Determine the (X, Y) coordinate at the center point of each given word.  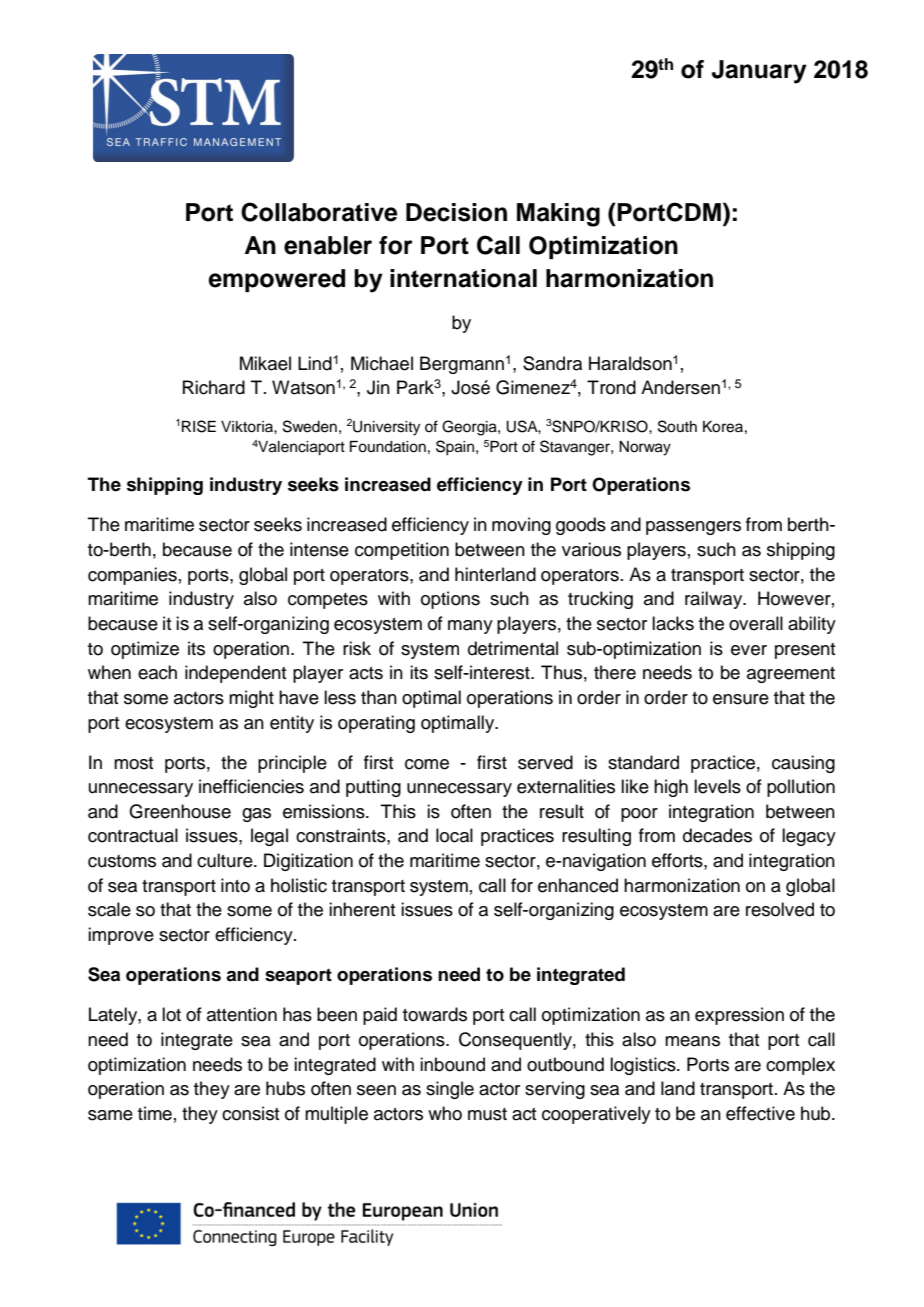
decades (717, 835)
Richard (214, 387)
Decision (456, 212)
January (759, 72)
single (450, 1090)
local (454, 835)
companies (132, 576)
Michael (382, 363)
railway (715, 600)
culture (226, 860)
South (677, 426)
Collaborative (319, 212)
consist (250, 1113)
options (450, 600)
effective (760, 1113)
